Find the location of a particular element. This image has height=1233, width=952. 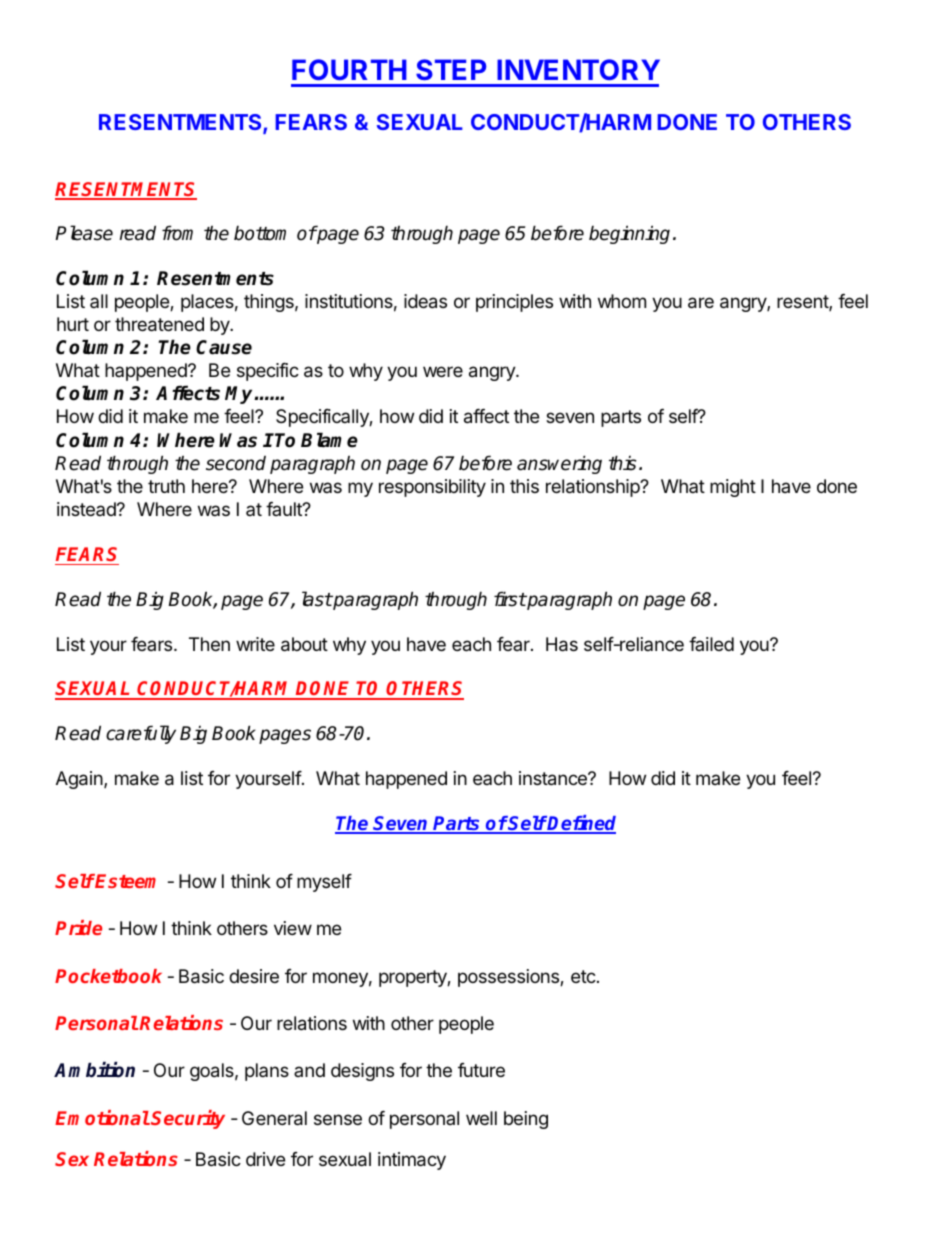

truth is located at coordinates (166, 486).
